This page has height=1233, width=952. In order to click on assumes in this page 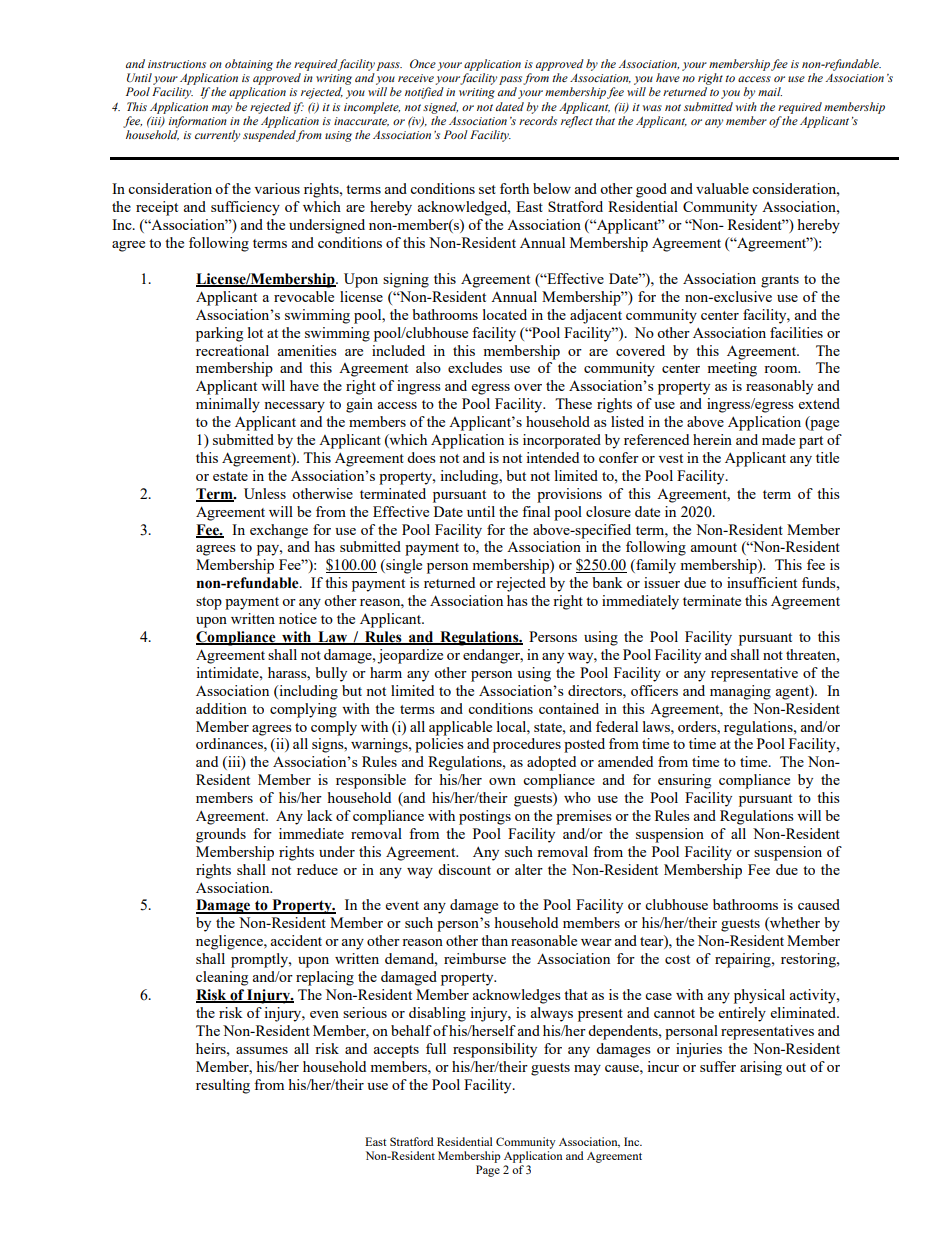, I will do `click(262, 1050)`.
